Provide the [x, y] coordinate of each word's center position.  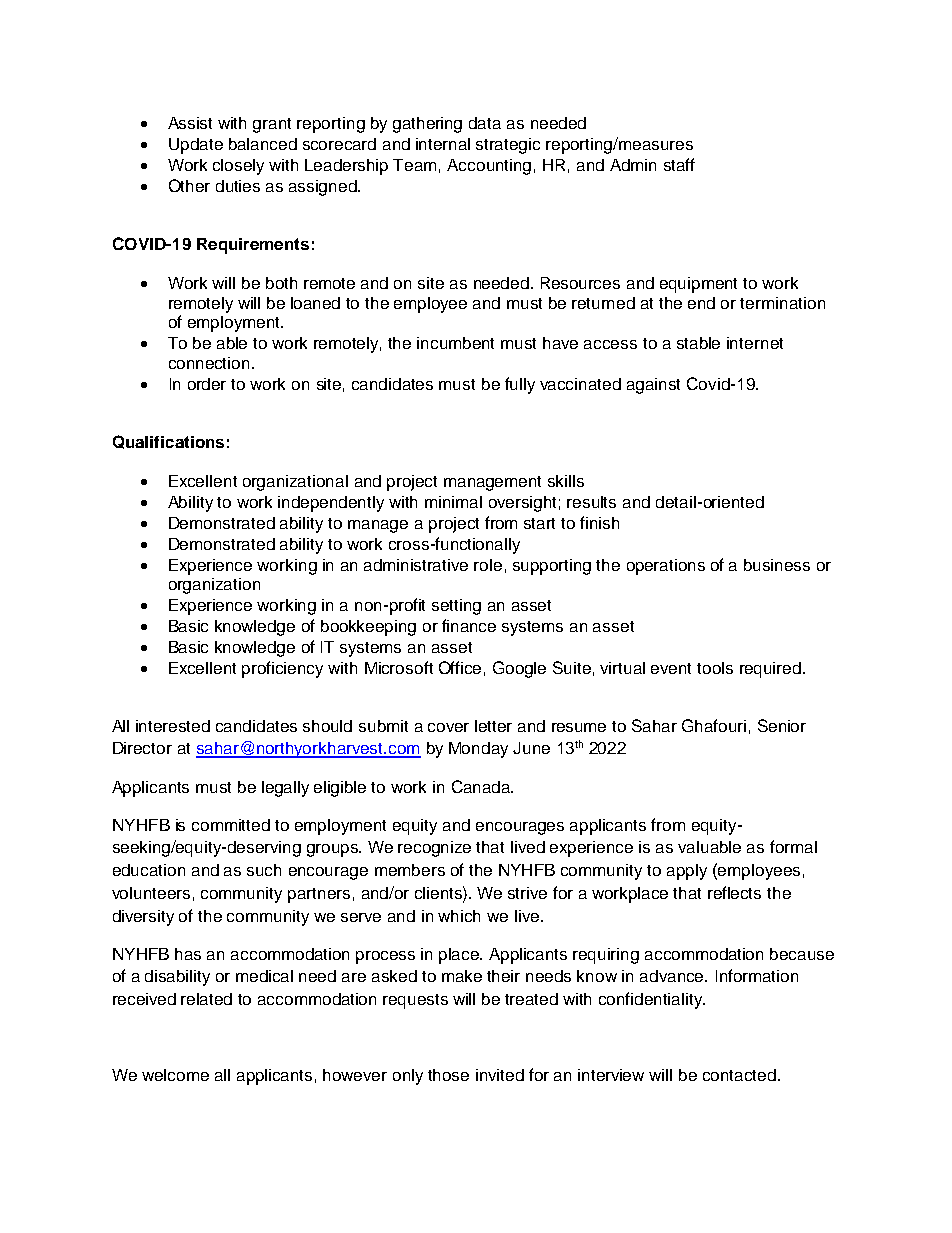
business [777, 565]
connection [209, 363]
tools [715, 668]
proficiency [282, 669]
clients [439, 892]
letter [493, 726]
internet [755, 343]
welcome [175, 1075]
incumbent [455, 343]
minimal [453, 502]
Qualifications [168, 442]
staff [679, 164]
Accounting [489, 167]
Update [196, 146]
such [264, 870]
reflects [734, 892]
